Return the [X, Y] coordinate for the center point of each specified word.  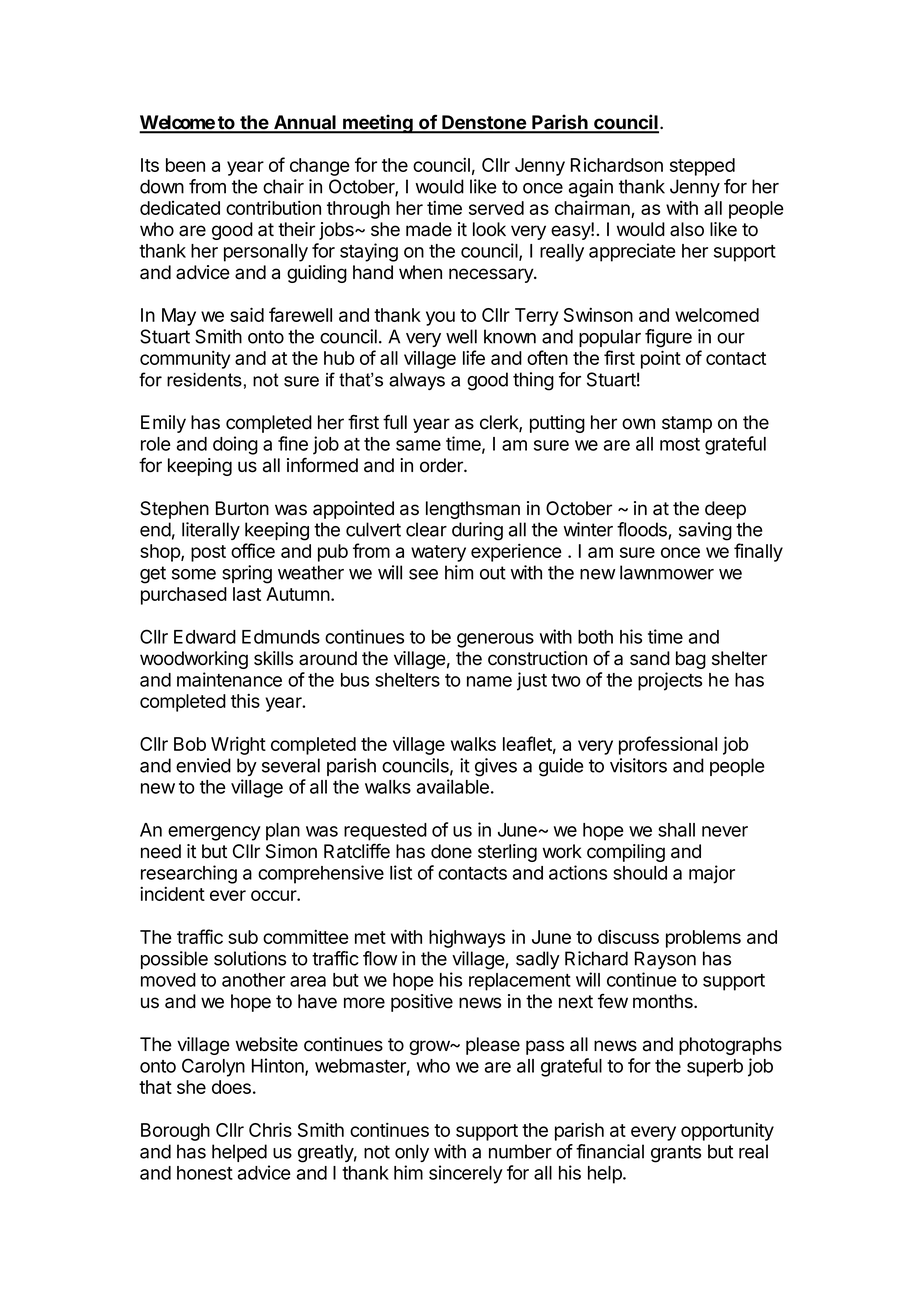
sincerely [466, 1174]
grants [676, 1154]
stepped [702, 167]
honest [205, 1173]
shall [676, 830]
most [680, 444]
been [185, 165]
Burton [242, 508]
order [442, 465]
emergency [214, 833]
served [496, 208]
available [453, 786]
